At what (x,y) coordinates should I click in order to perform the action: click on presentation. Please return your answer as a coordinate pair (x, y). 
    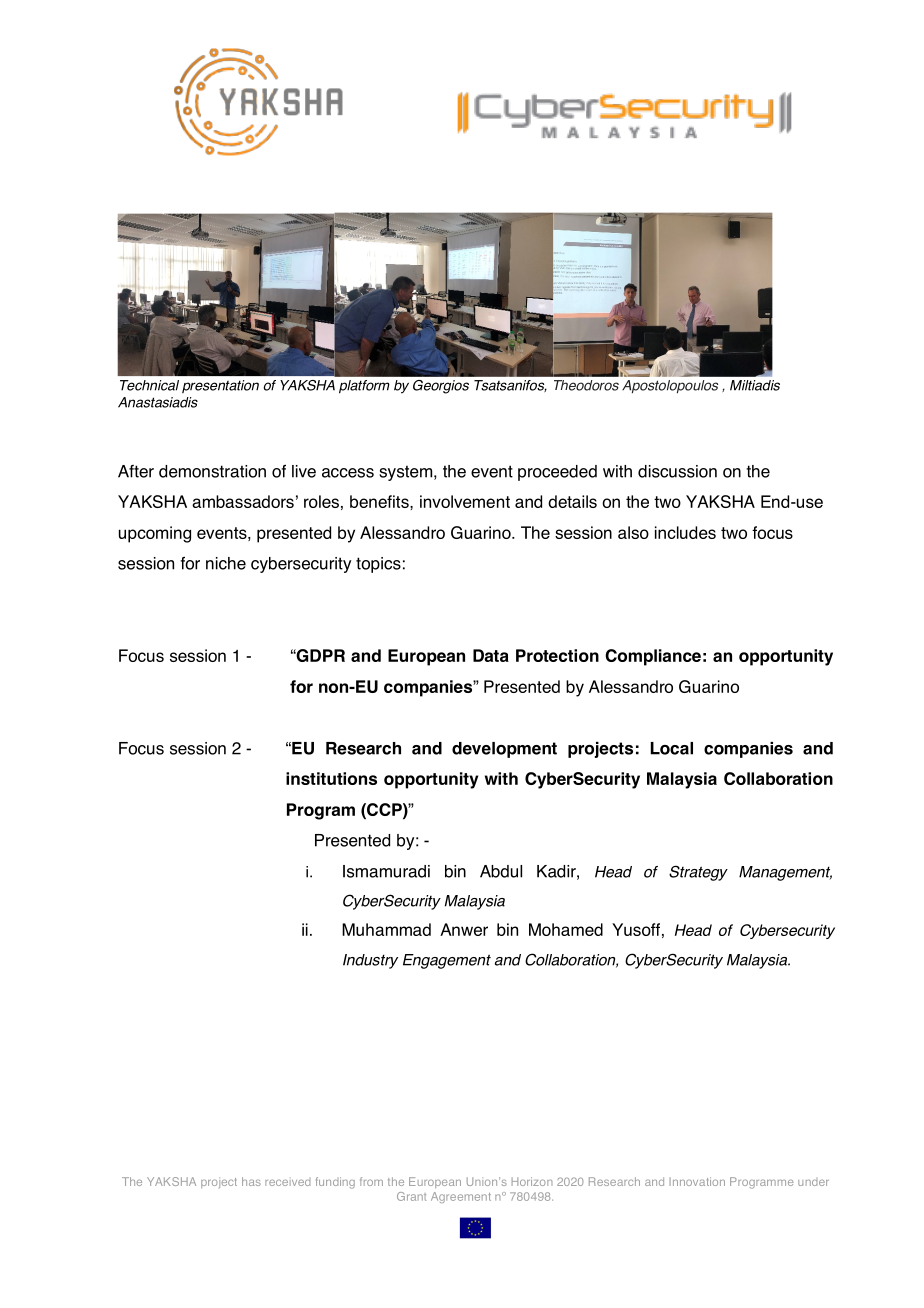
    Looking at the image, I should click on (220, 386).
